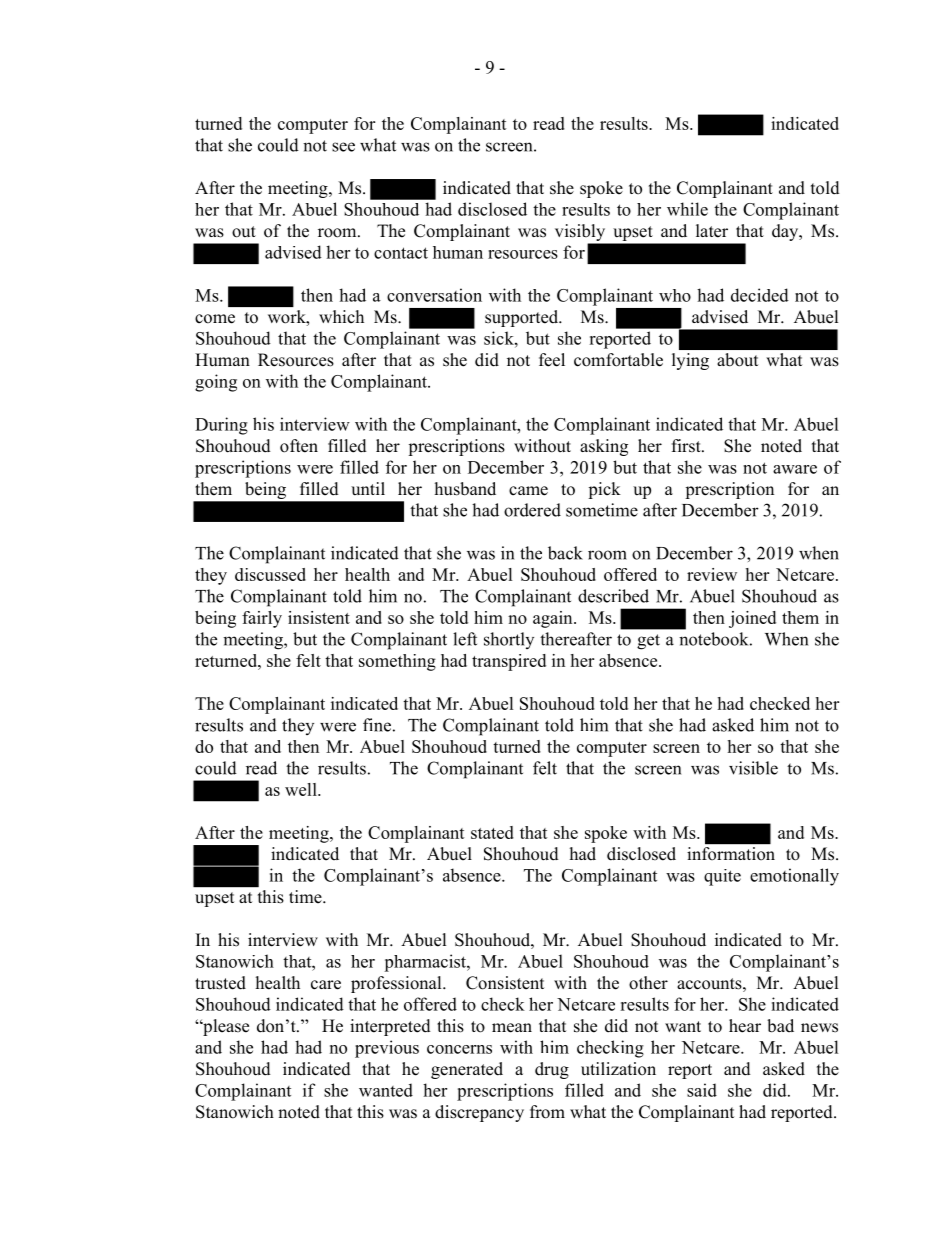 The width and height of the image is (952, 1233). What do you see at coordinates (387, 1049) in the image?
I see `previous` at bounding box center [387, 1049].
